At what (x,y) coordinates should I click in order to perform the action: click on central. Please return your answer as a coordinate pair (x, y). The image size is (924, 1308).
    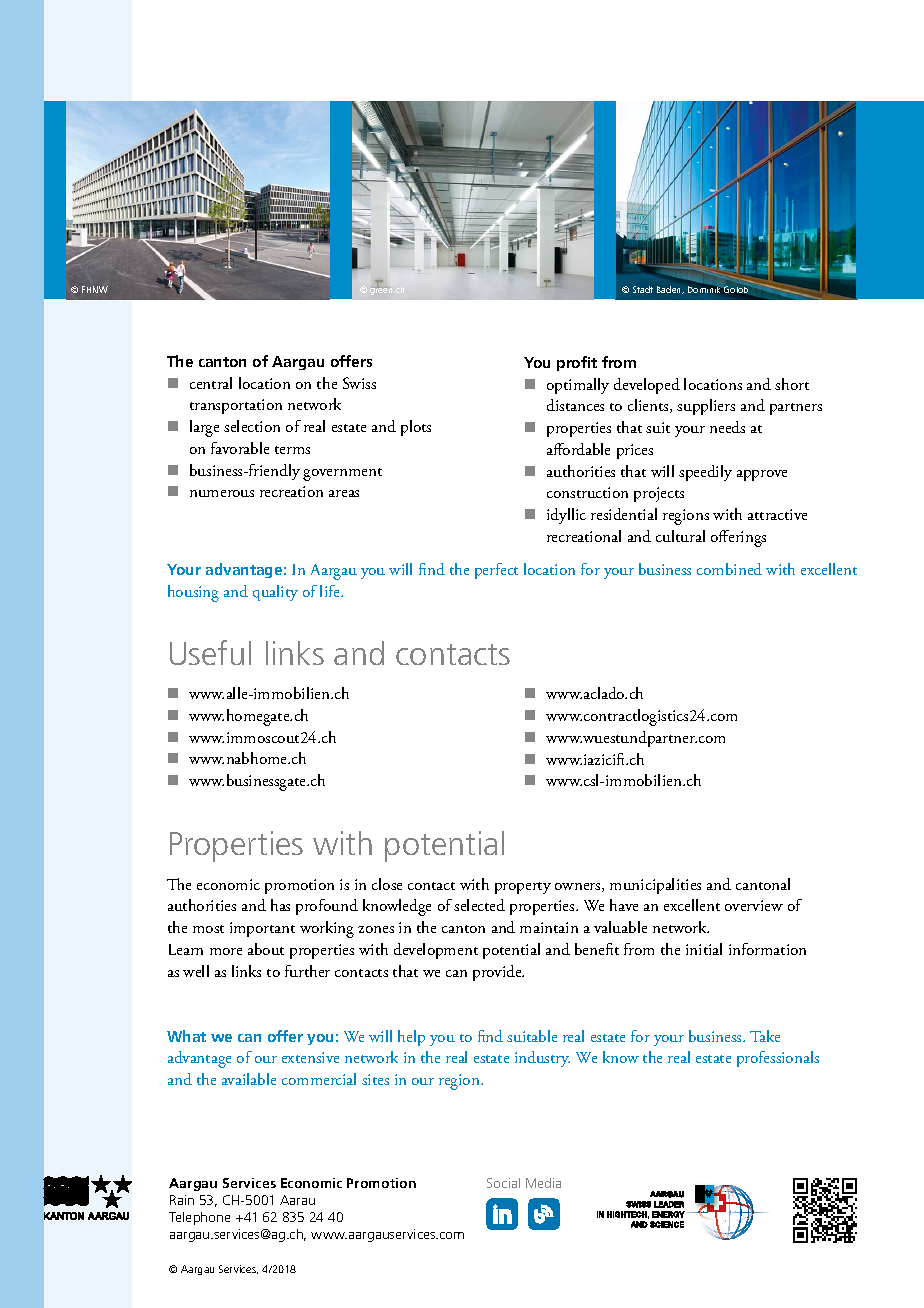
    Looking at the image, I should click on (211, 383).
